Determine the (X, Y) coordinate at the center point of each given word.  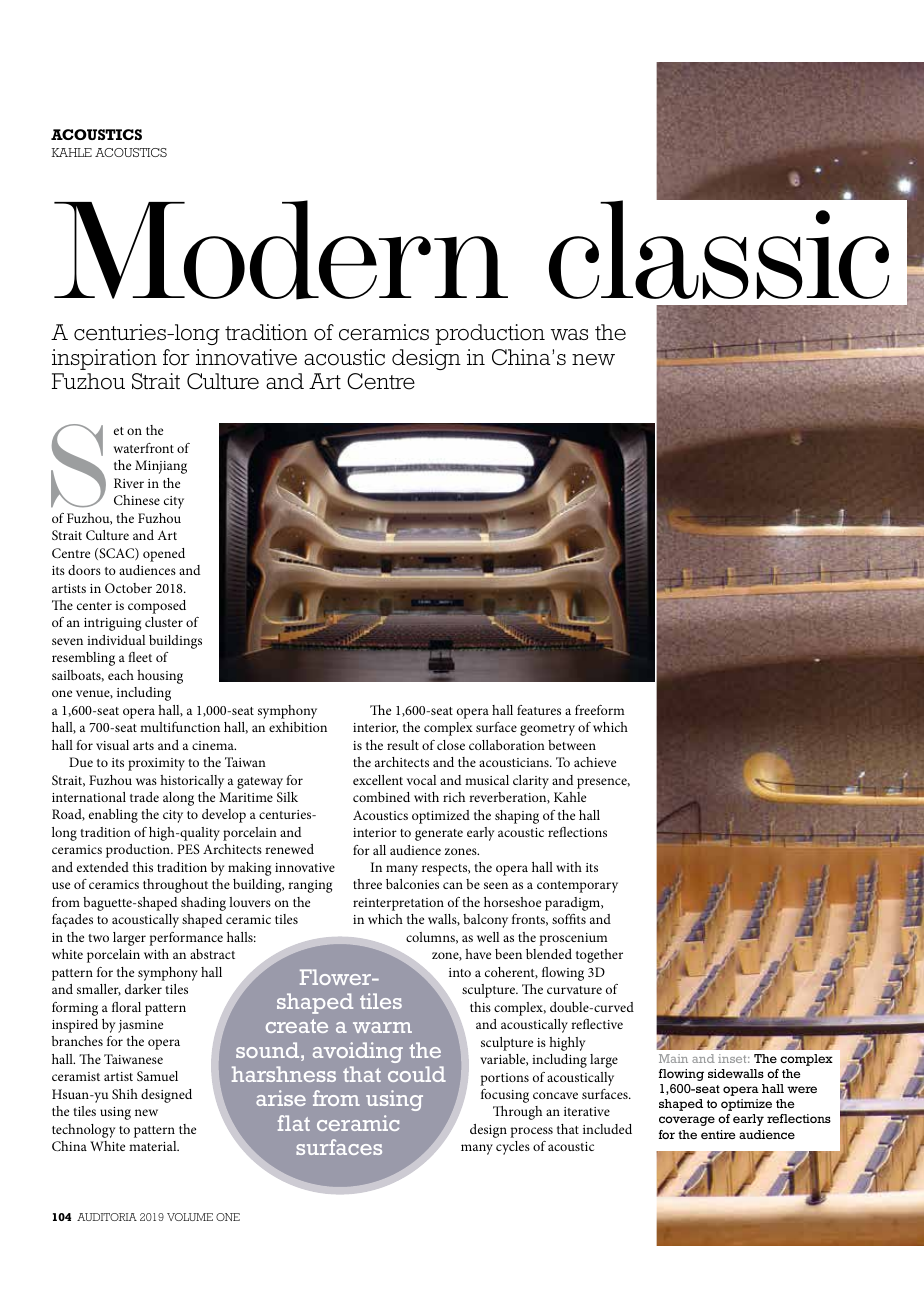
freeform (600, 710)
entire (718, 1134)
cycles (513, 1148)
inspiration (104, 359)
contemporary (577, 887)
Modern (281, 250)
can (453, 885)
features (539, 710)
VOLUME (190, 1217)
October (128, 588)
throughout (175, 886)
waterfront (143, 448)
